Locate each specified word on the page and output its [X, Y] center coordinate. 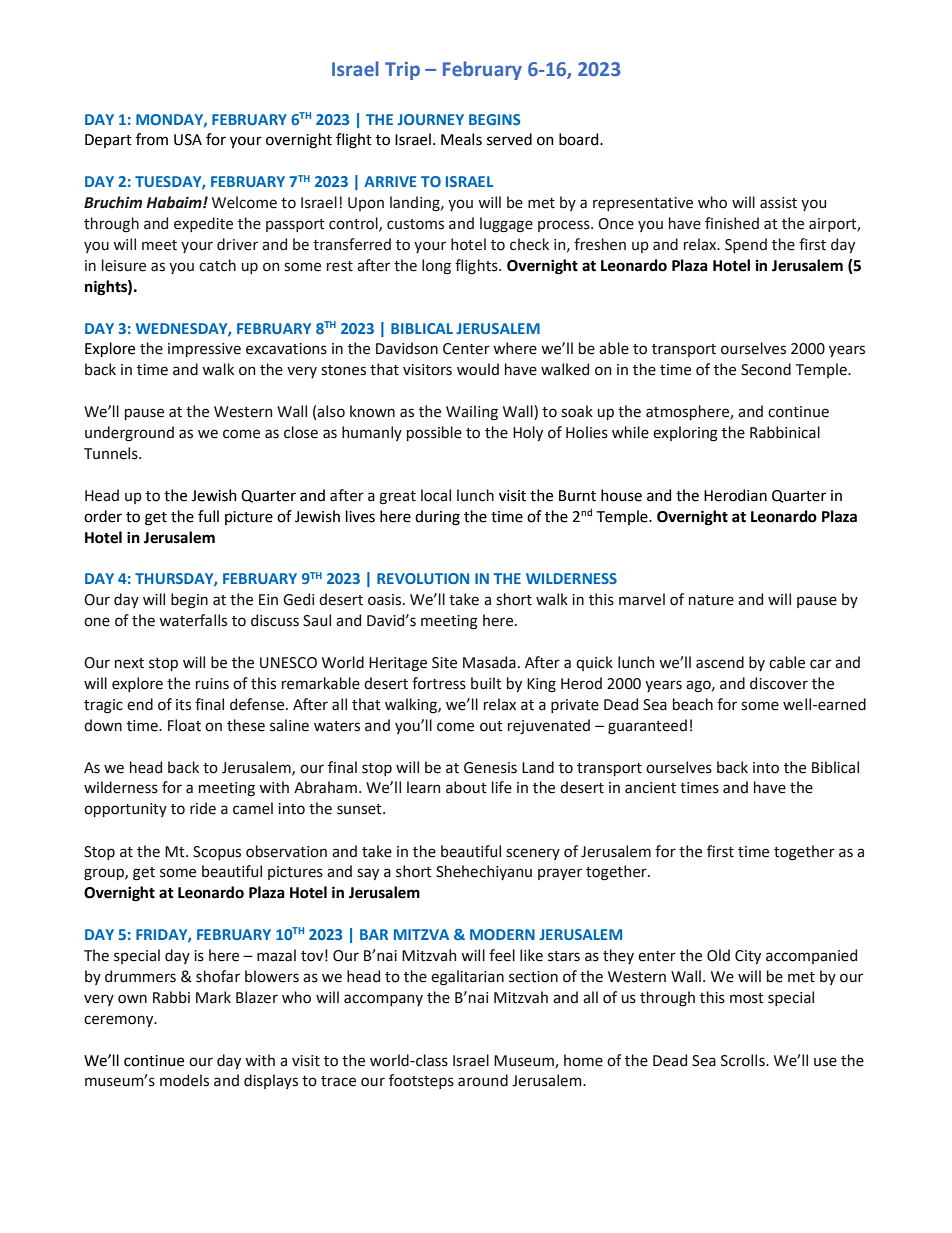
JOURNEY [430, 119]
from [152, 139]
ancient [650, 788]
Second [766, 369]
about [466, 787]
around [483, 1080]
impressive [204, 350]
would [478, 369]
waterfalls [193, 620]
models [184, 1080]
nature [711, 600]
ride [203, 808]
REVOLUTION [423, 578]
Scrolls [744, 1060]
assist [778, 203]
